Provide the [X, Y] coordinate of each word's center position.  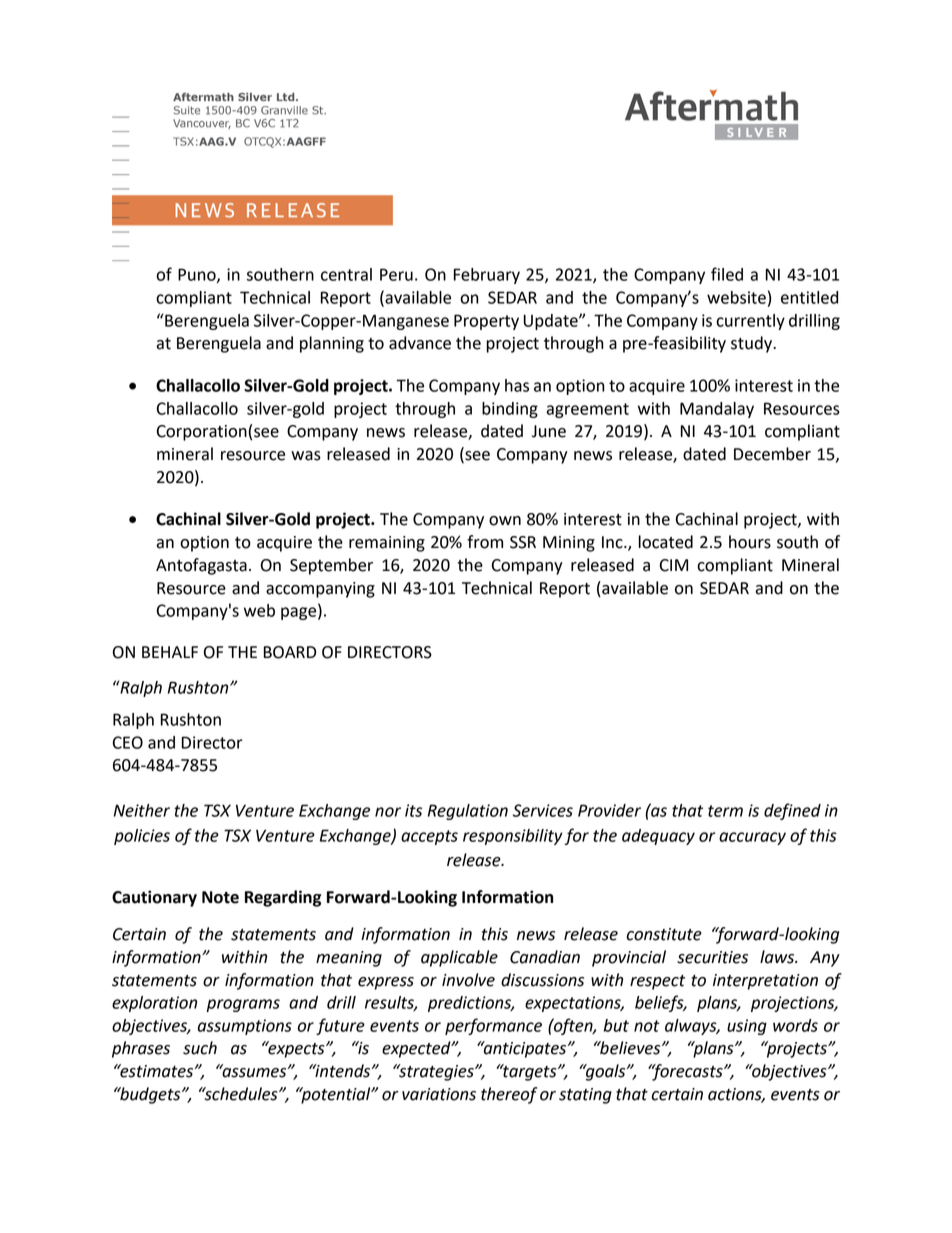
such [200, 1048]
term [725, 811]
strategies [436, 1072]
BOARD [290, 652]
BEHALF [170, 652]
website [736, 297]
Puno [198, 275]
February [487, 276]
